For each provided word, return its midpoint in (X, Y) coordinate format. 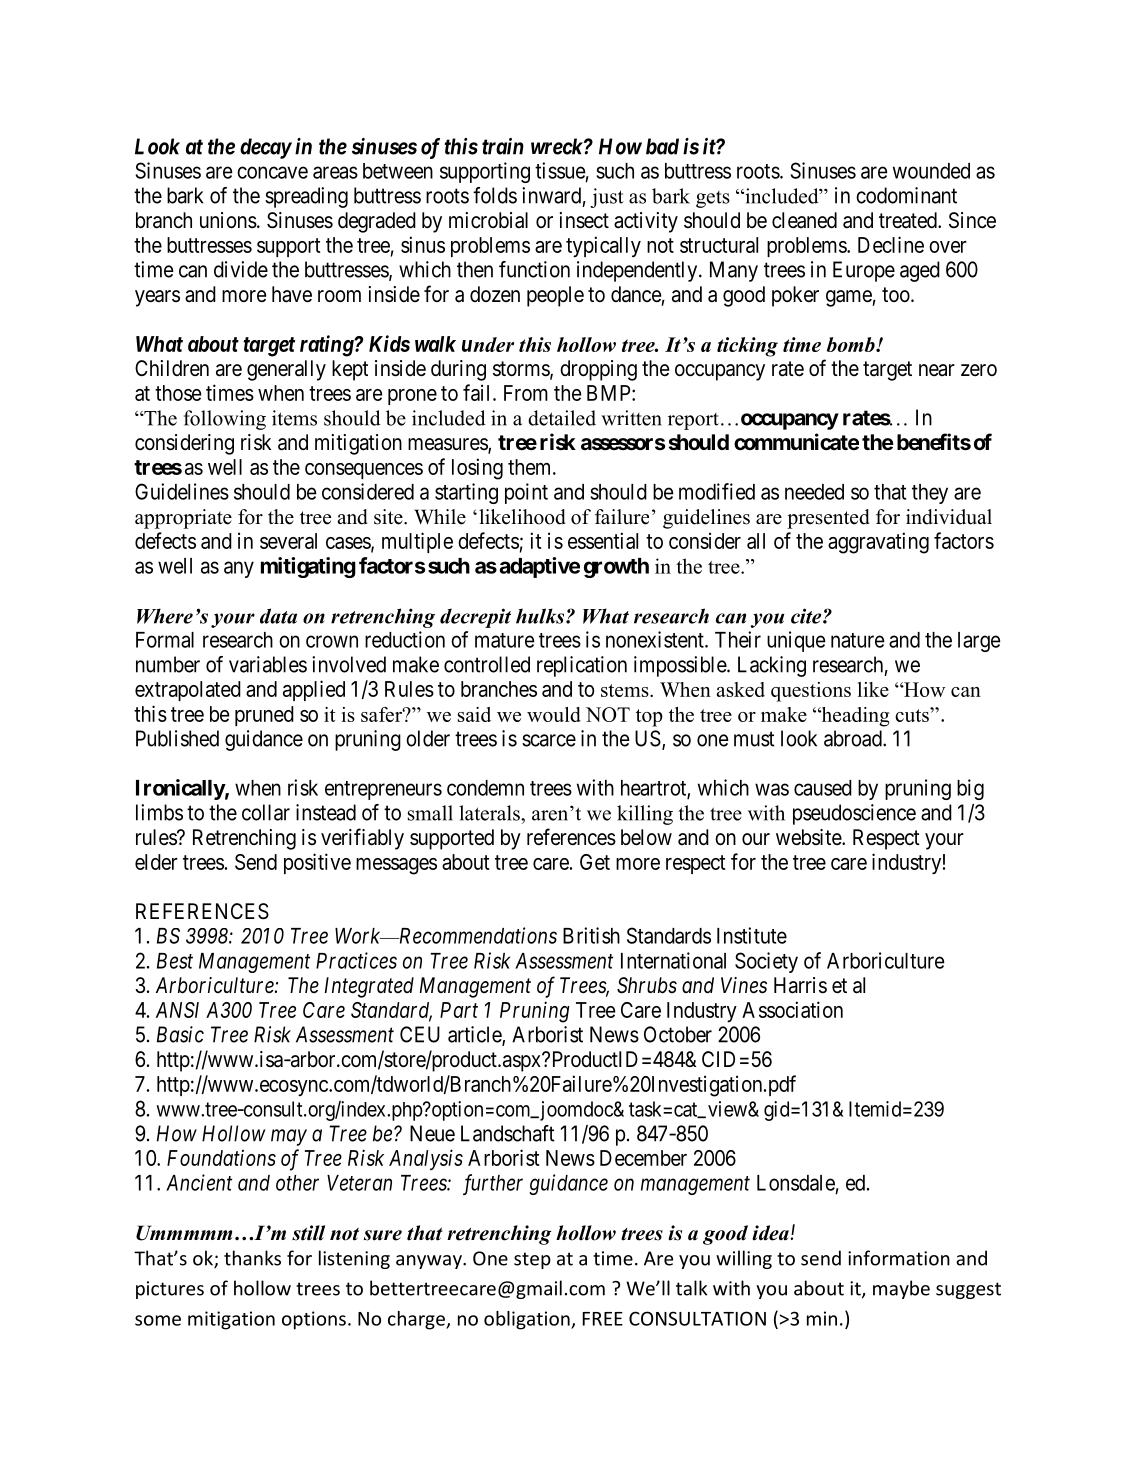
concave (272, 172)
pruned (264, 716)
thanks (252, 1258)
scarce (549, 740)
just (607, 198)
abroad (854, 738)
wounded (931, 171)
